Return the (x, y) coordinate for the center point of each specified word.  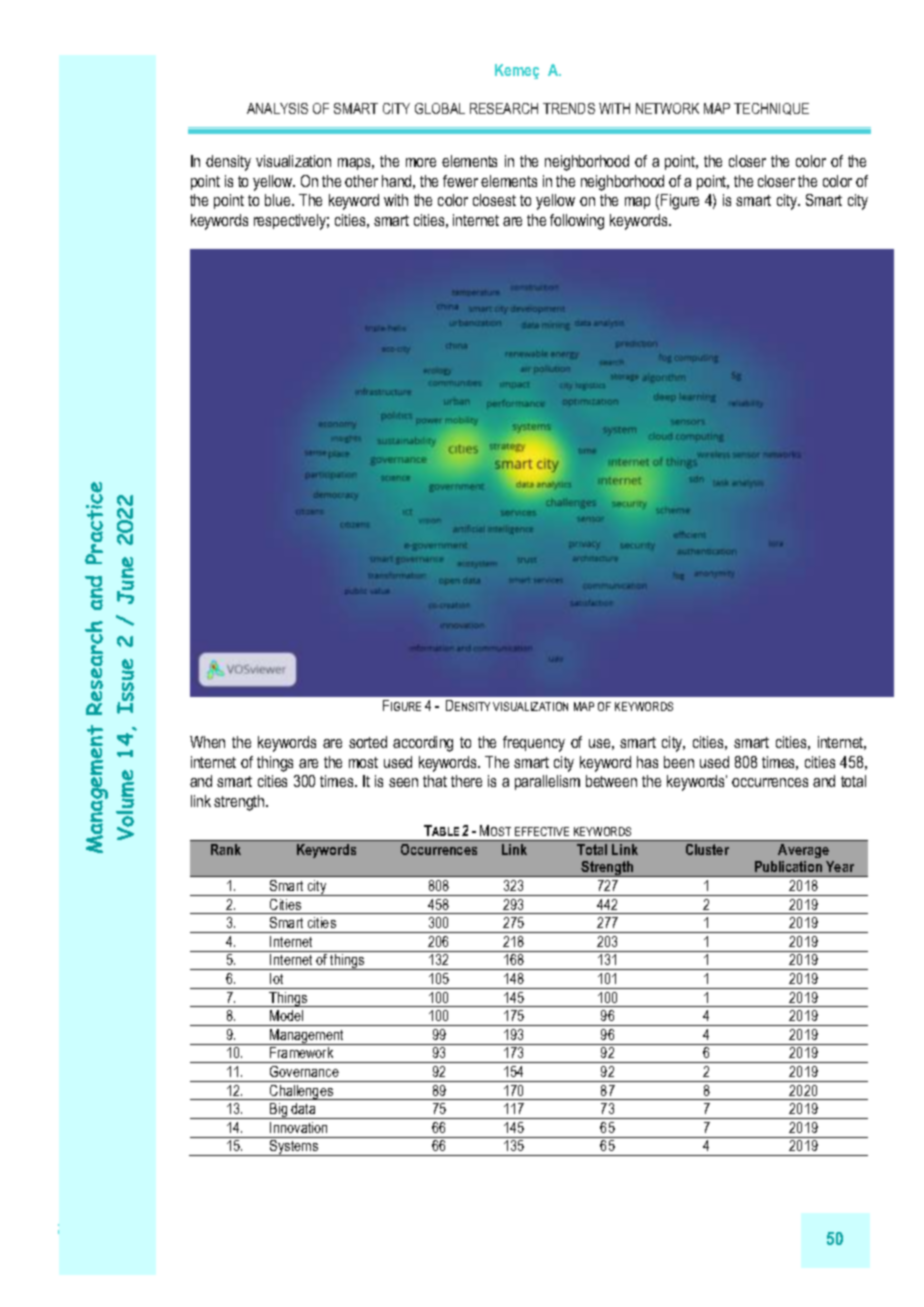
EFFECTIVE (542, 831)
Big (279, 1111)
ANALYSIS (277, 108)
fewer (460, 181)
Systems (294, 1148)
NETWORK (667, 108)
